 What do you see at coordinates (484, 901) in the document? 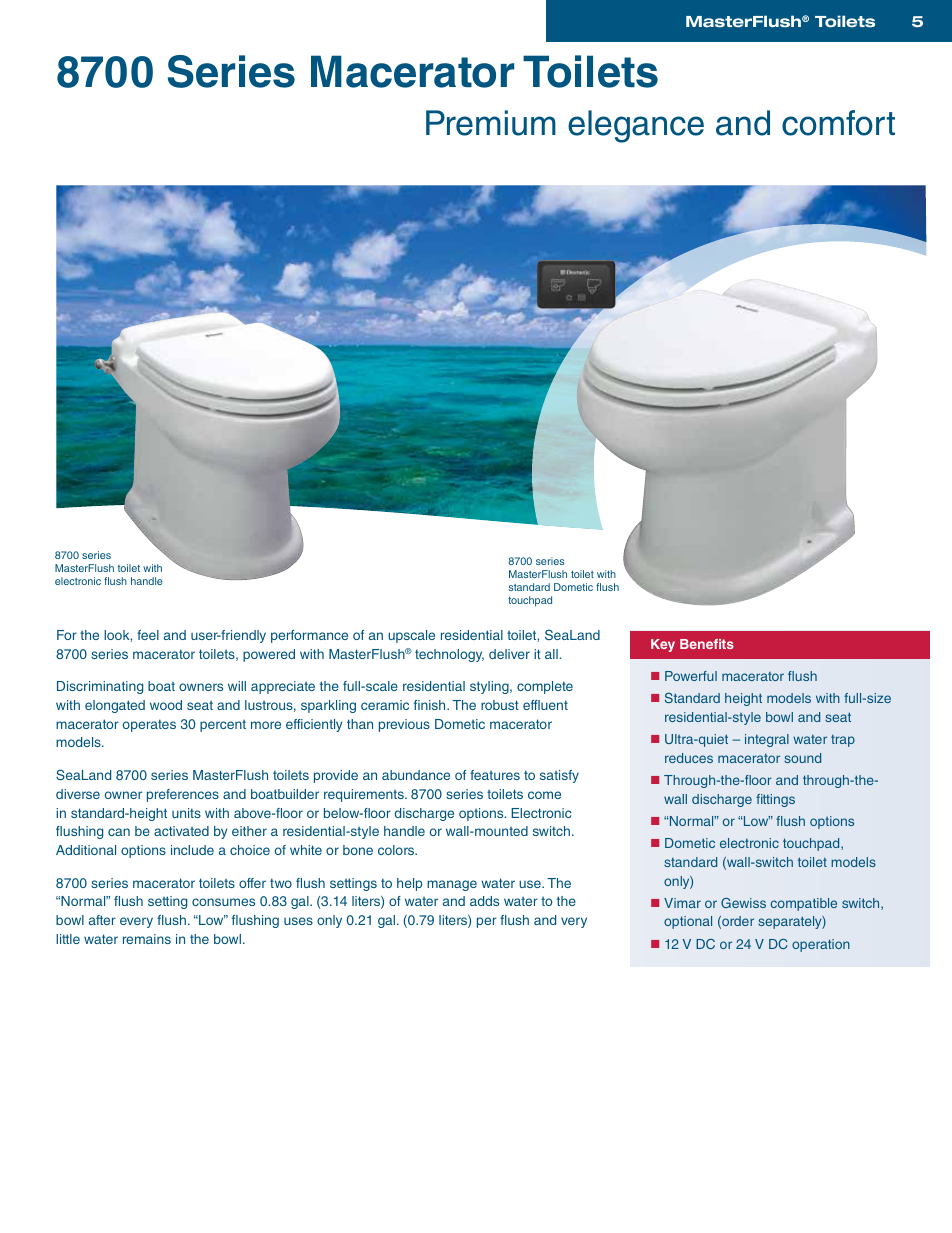
I see `adds` at bounding box center [484, 901].
